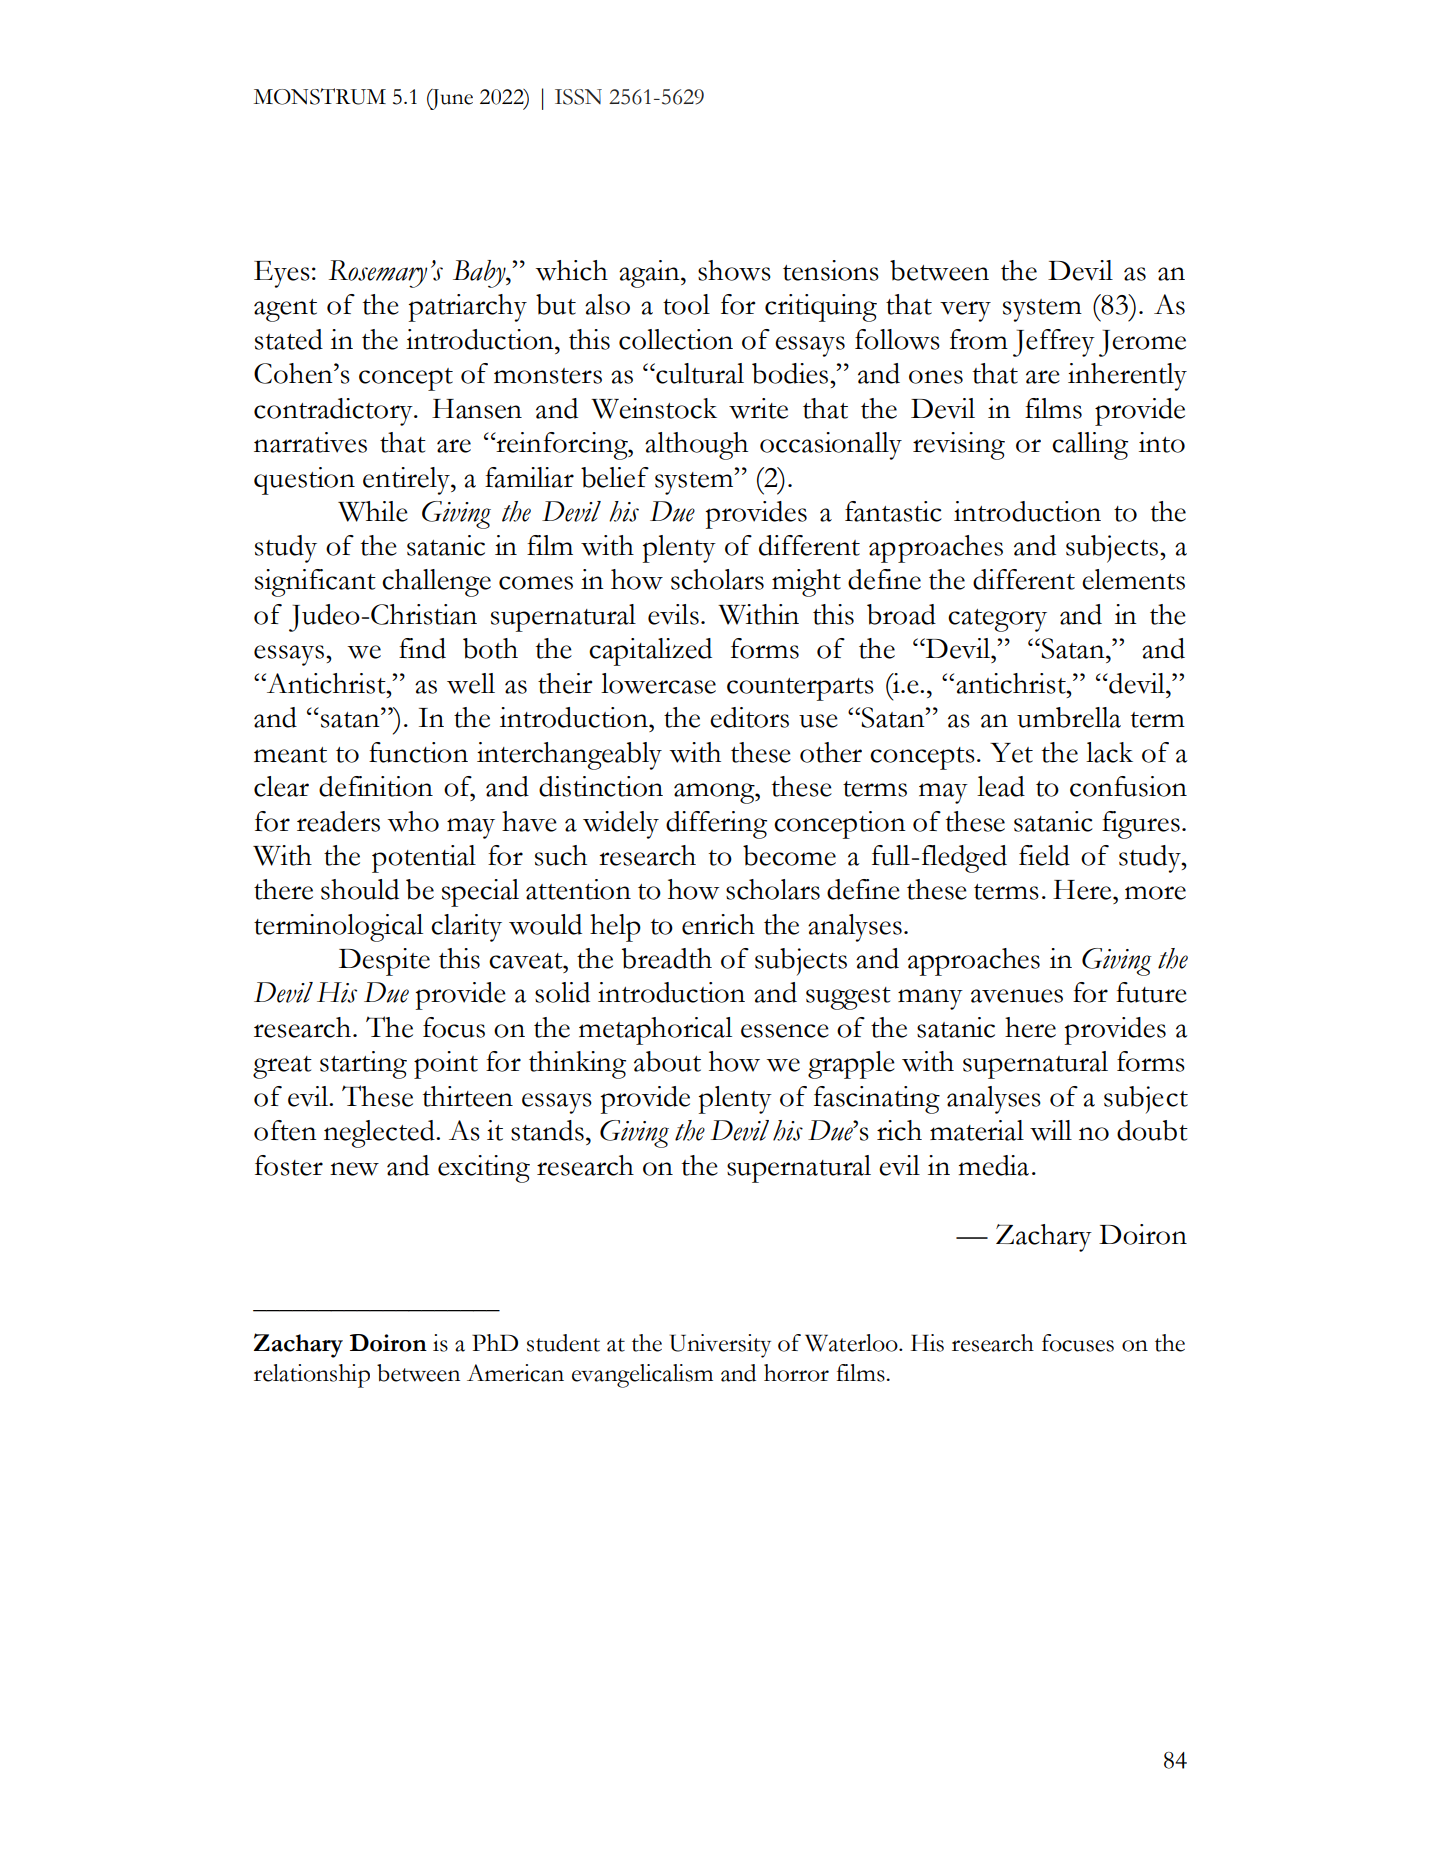  I want to click on University, so click(720, 1346).
